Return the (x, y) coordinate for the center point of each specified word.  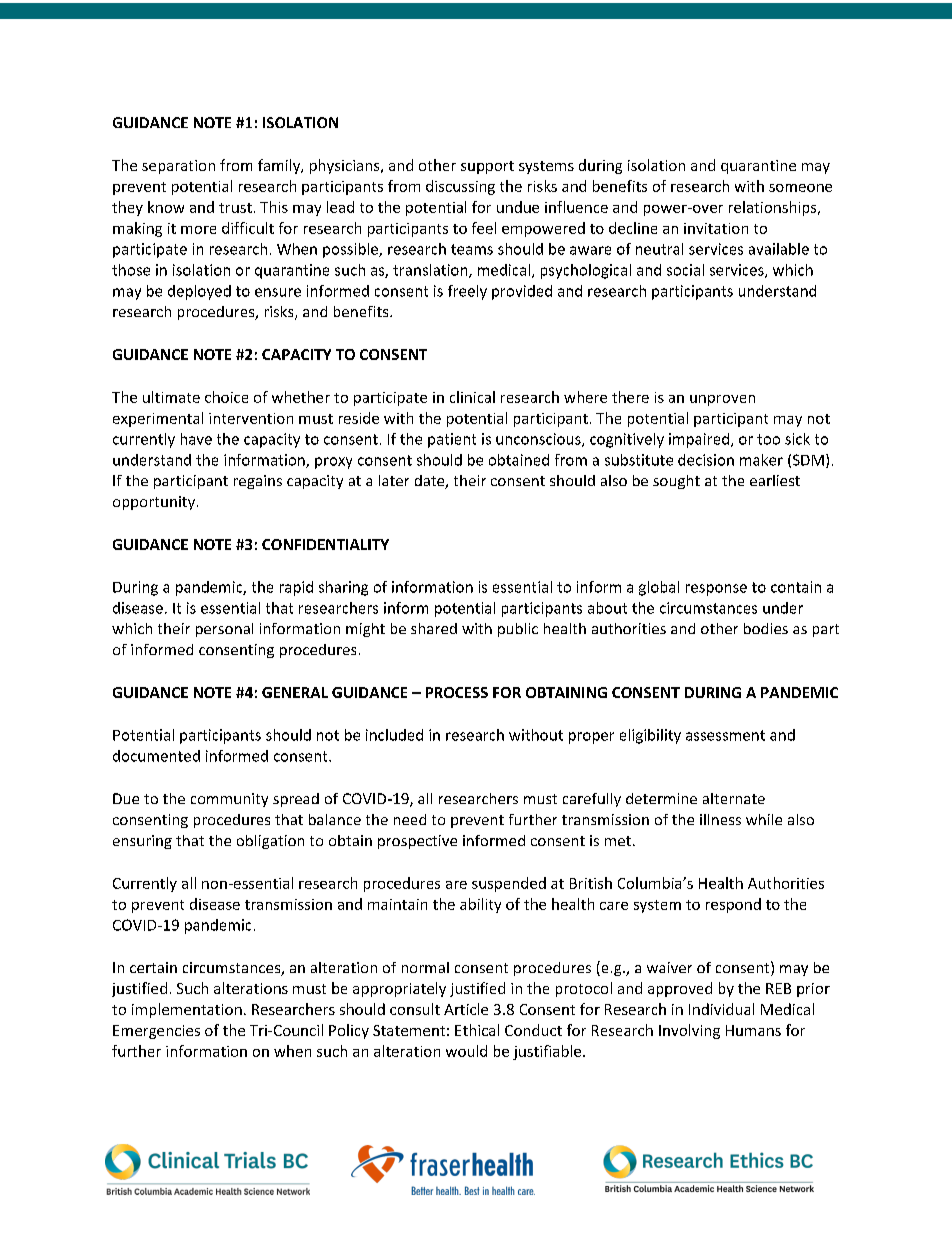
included (394, 735)
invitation (716, 228)
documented (156, 756)
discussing (460, 187)
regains (258, 482)
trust (235, 208)
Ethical (477, 1030)
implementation (187, 1010)
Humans (753, 1030)
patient (452, 440)
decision (706, 460)
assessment (725, 735)
